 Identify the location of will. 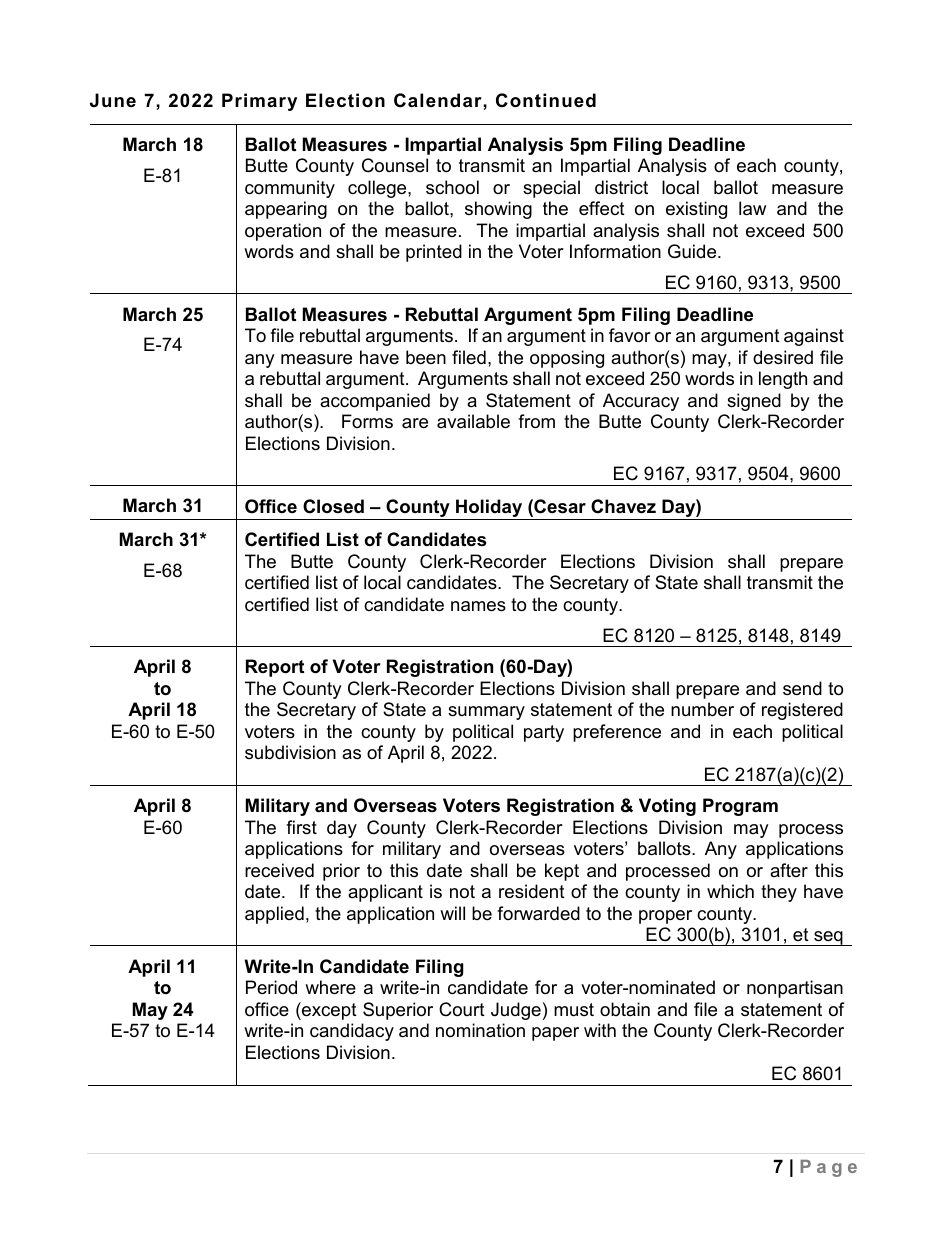
(452, 913).
